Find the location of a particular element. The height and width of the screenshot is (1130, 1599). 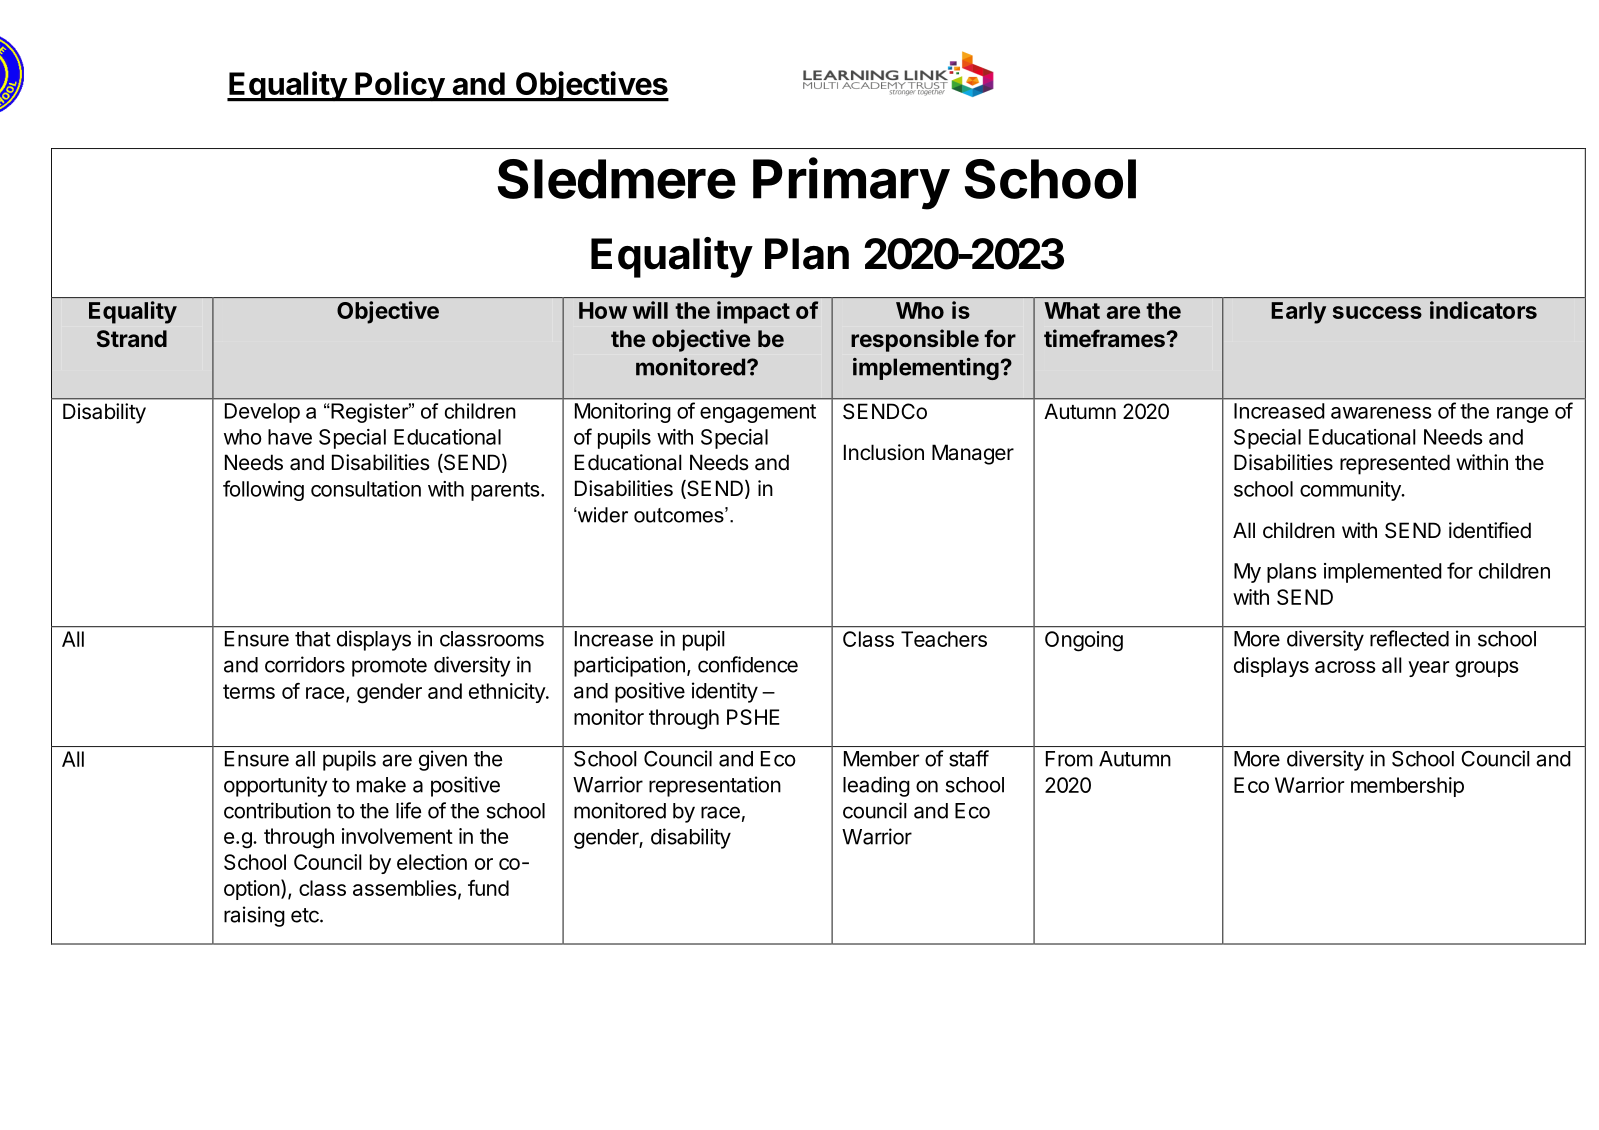

following is located at coordinates (263, 490).
